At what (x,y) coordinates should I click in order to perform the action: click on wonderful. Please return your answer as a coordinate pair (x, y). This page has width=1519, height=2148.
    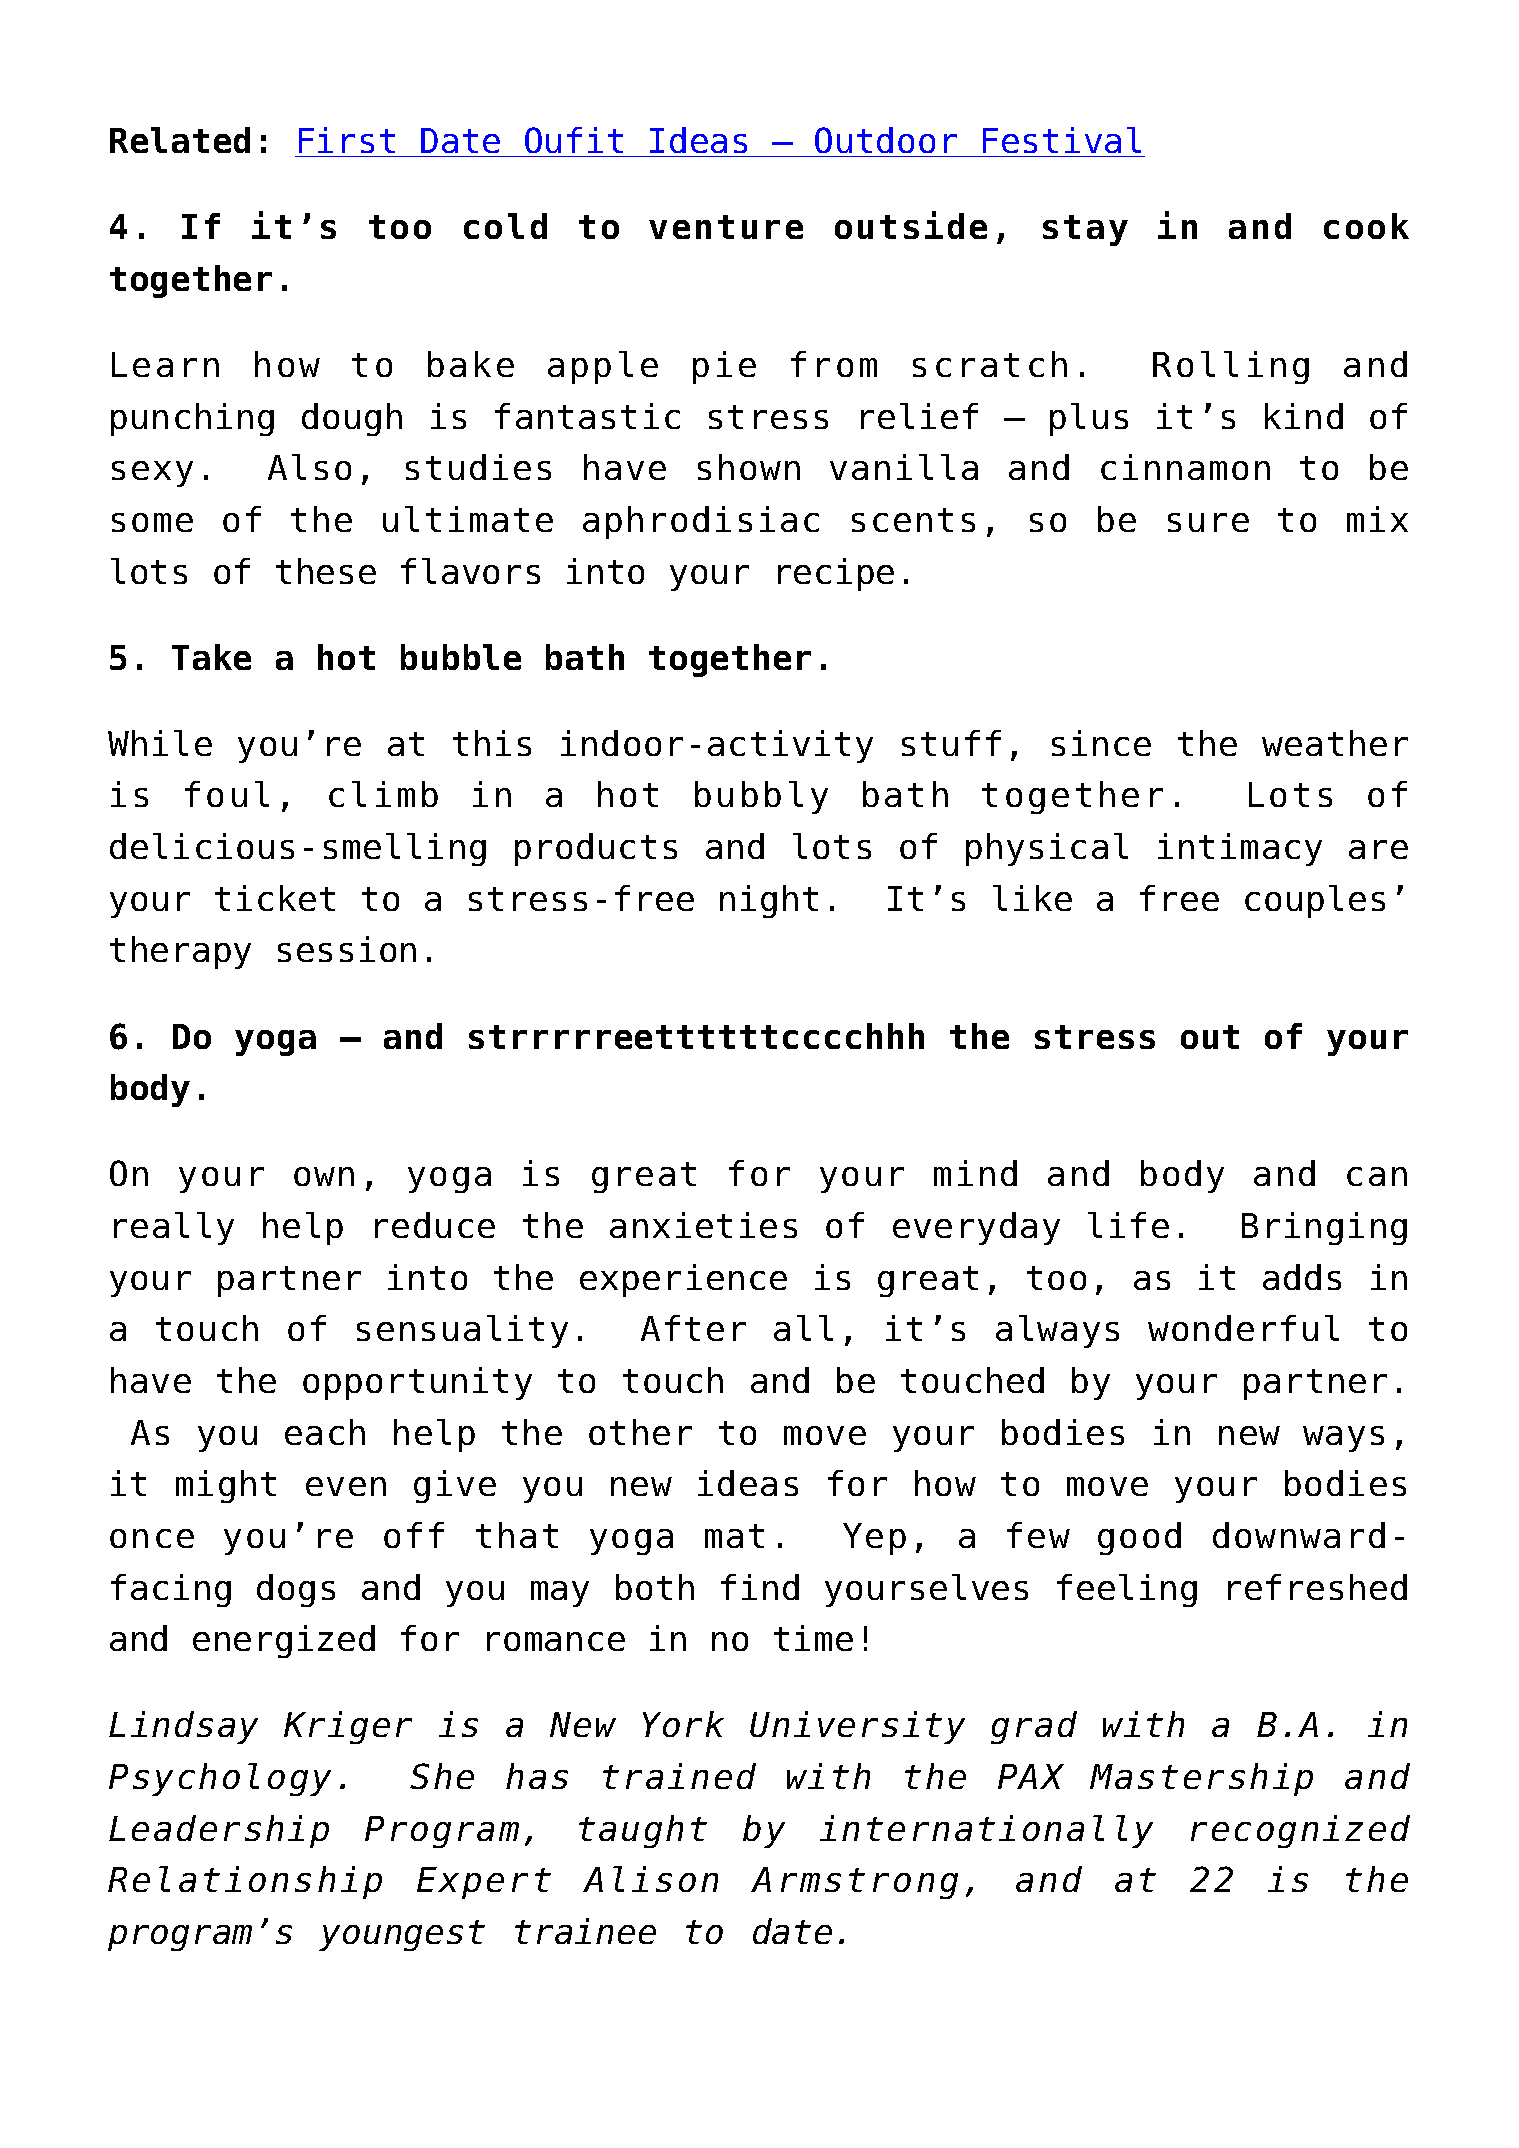
    Looking at the image, I should click on (1243, 1328).
